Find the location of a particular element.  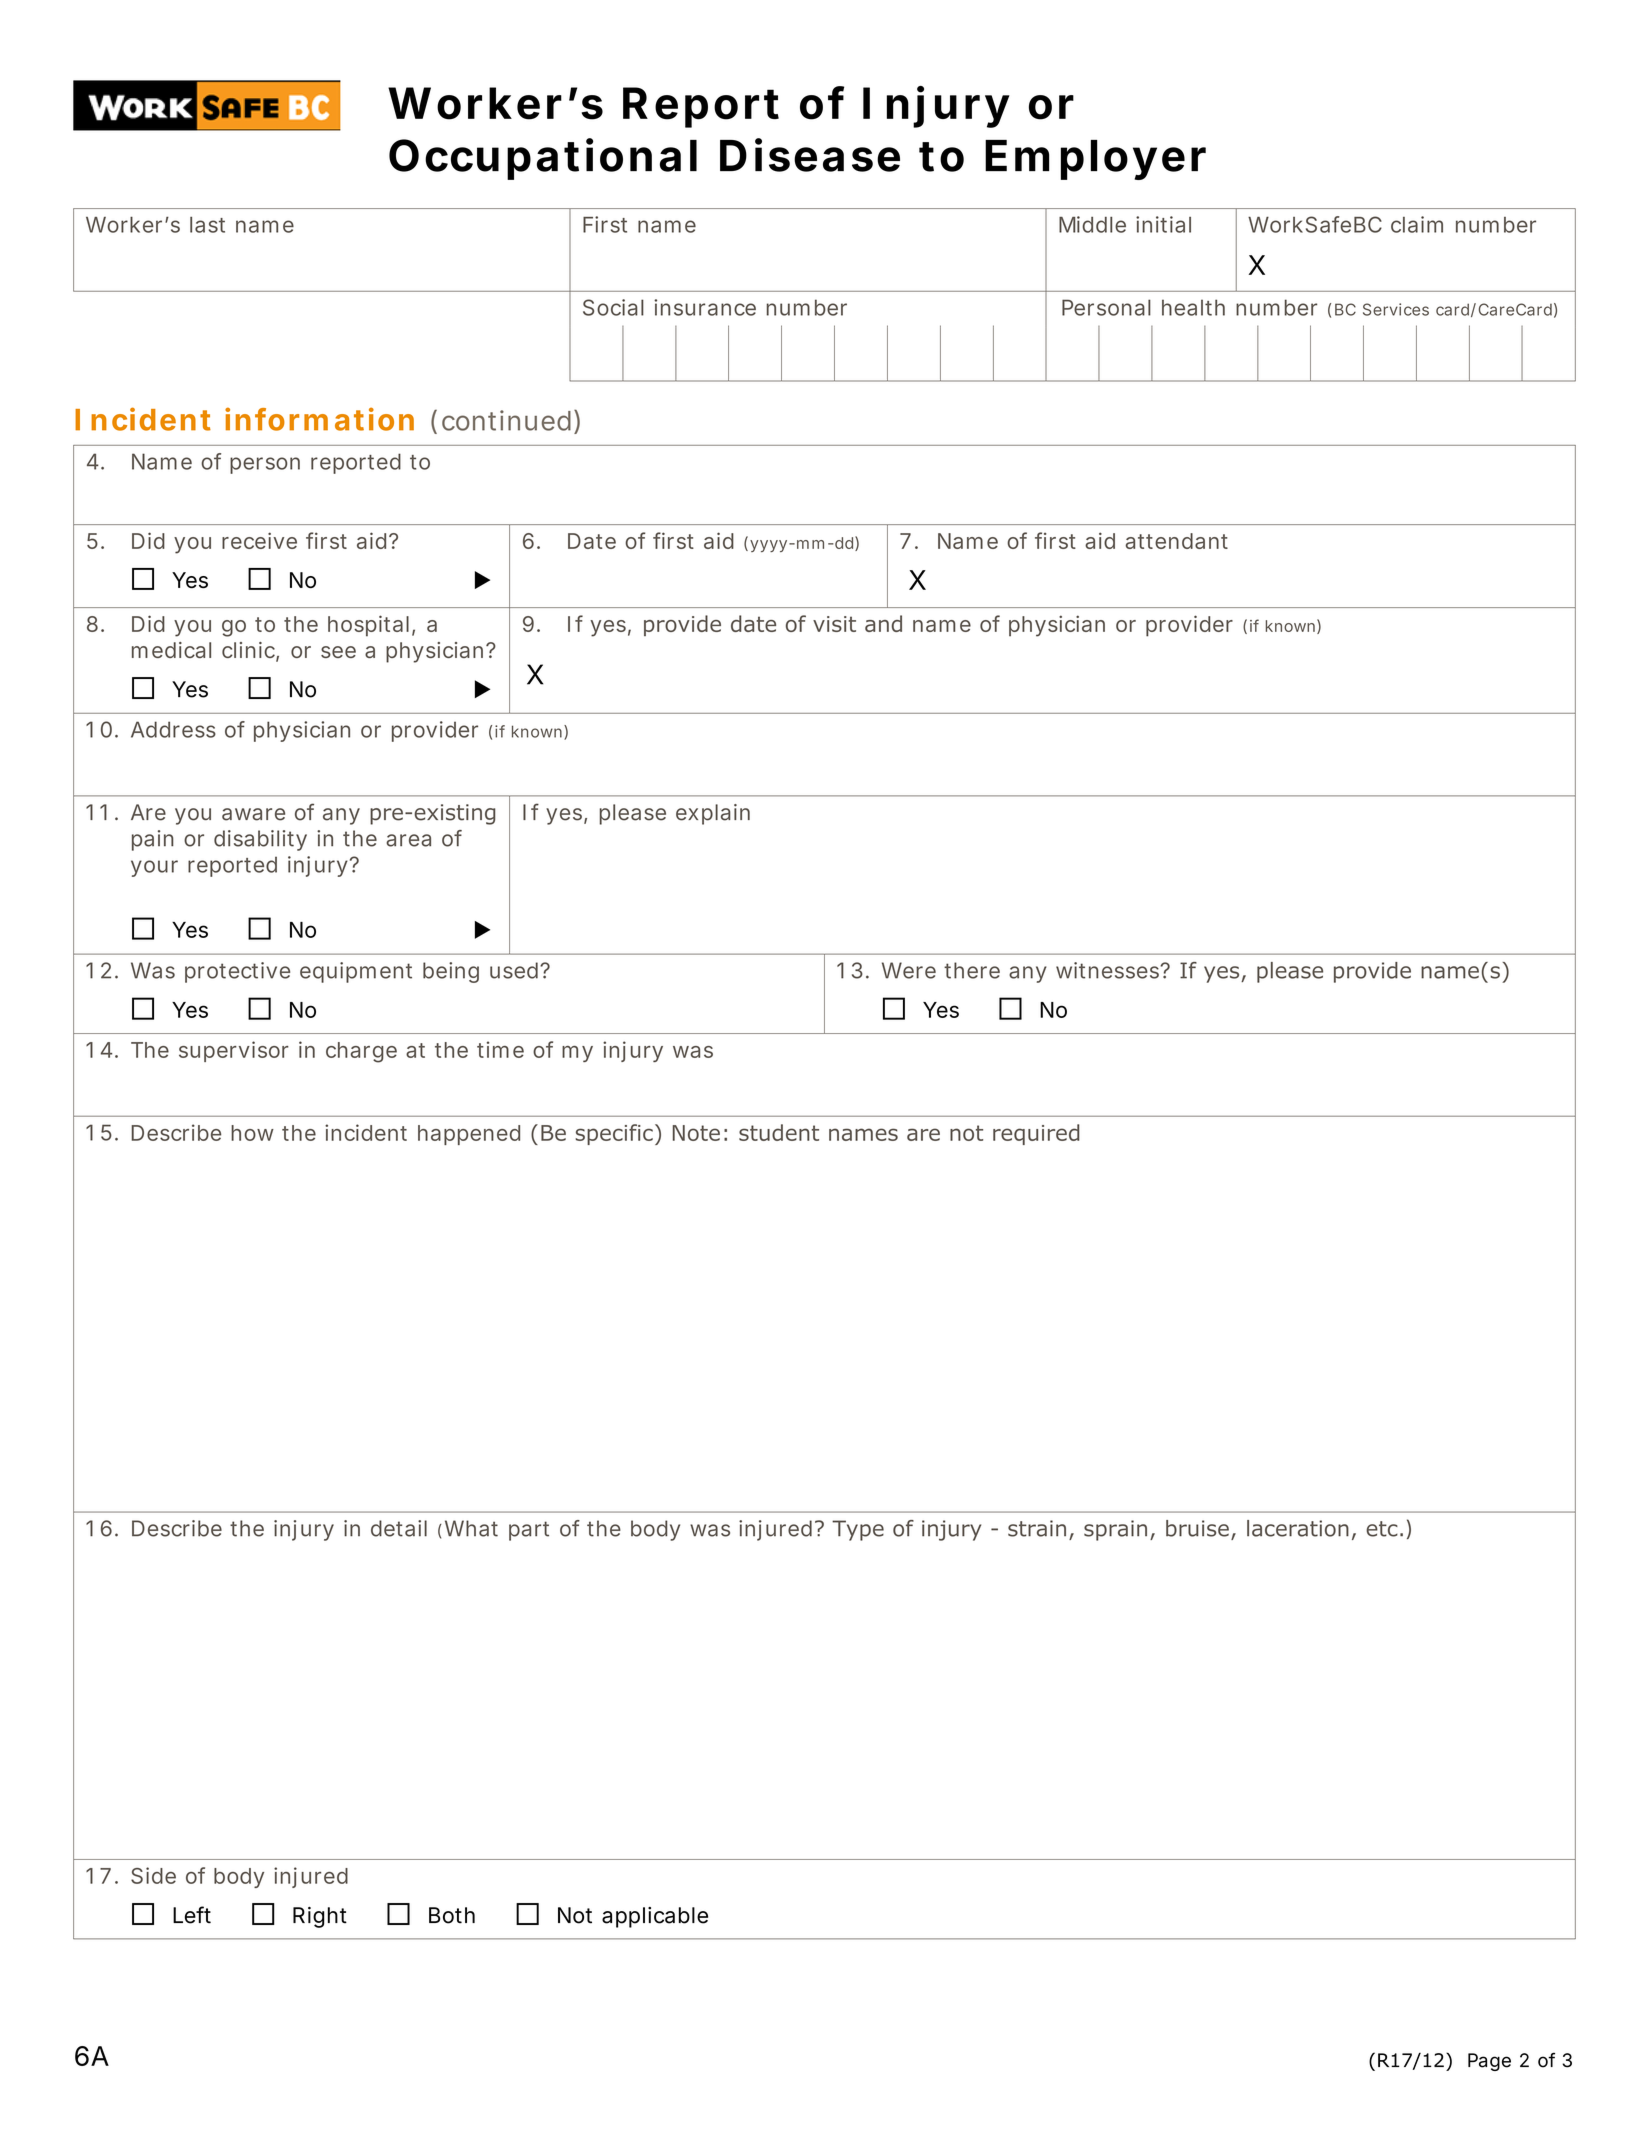

claim is located at coordinates (1417, 224).
